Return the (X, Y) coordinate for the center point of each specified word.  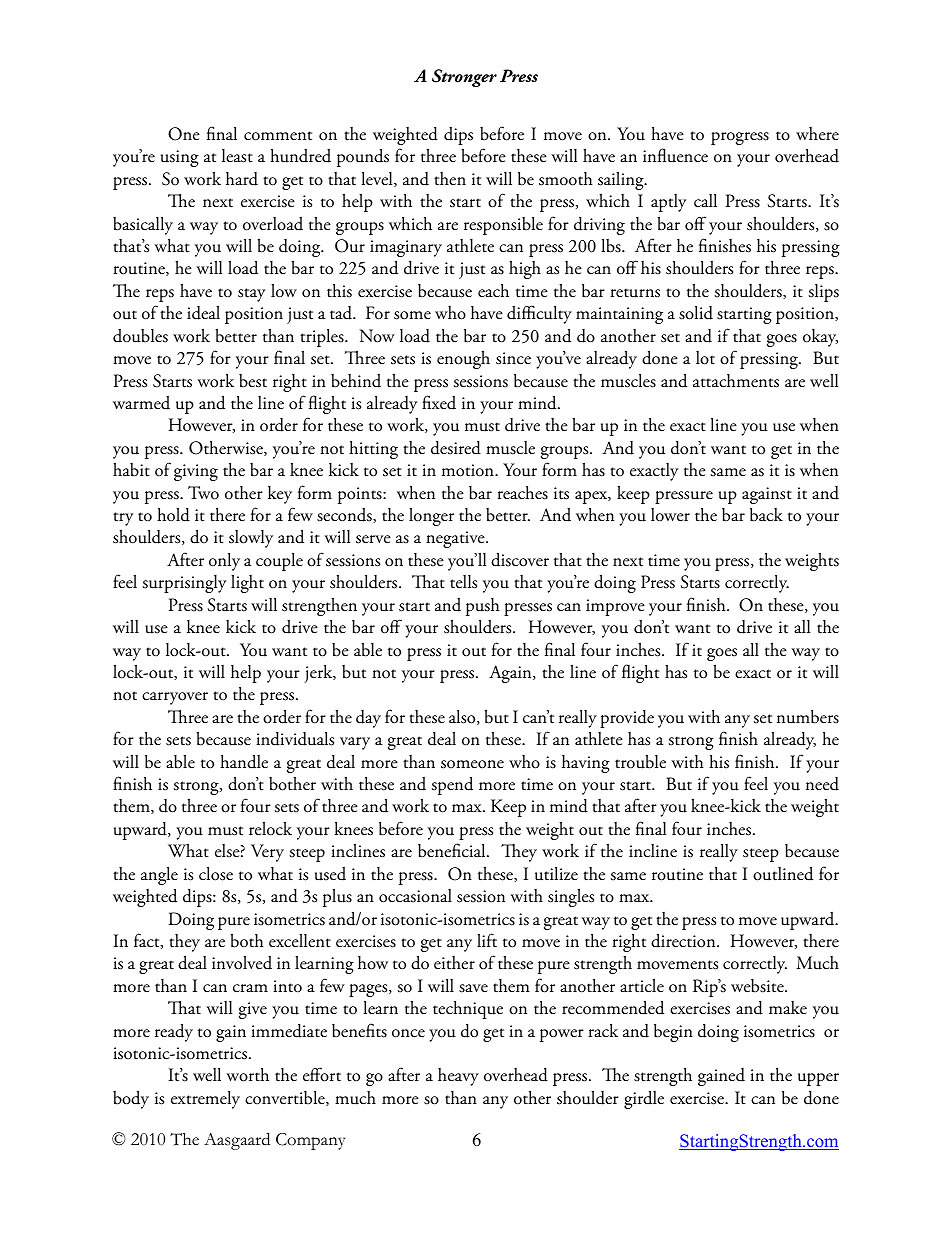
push (483, 607)
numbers (808, 717)
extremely (205, 1100)
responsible (503, 226)
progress (740, 138)
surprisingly (184, 584)
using (180, 158)
